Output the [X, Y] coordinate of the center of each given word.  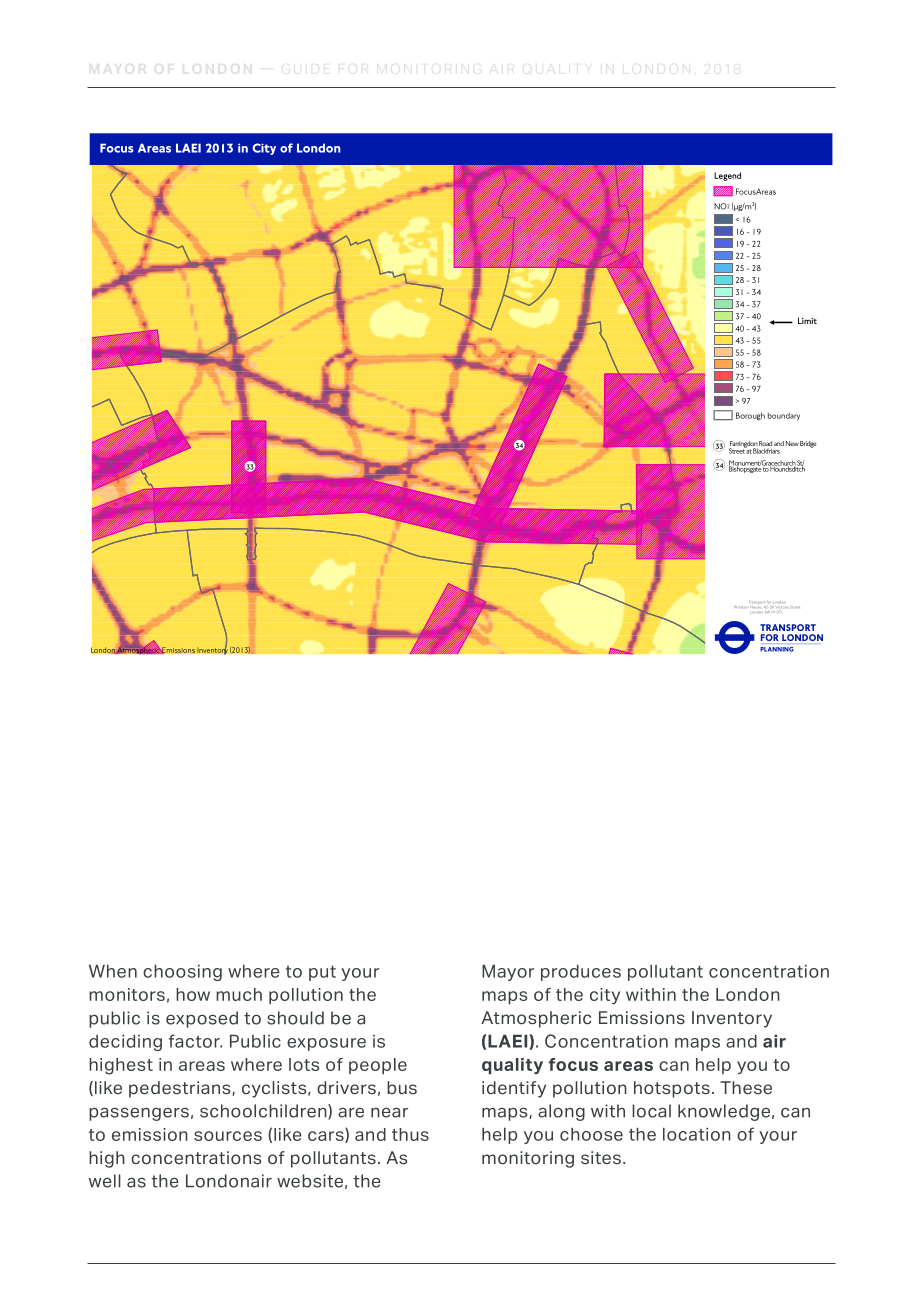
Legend [727, 176]
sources [228, 1136]
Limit [807, 320]
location [697, 1134]
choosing [182, 972]
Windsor [740, 607]
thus [410, 1134]
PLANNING [776, 649]
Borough [750, 416]
